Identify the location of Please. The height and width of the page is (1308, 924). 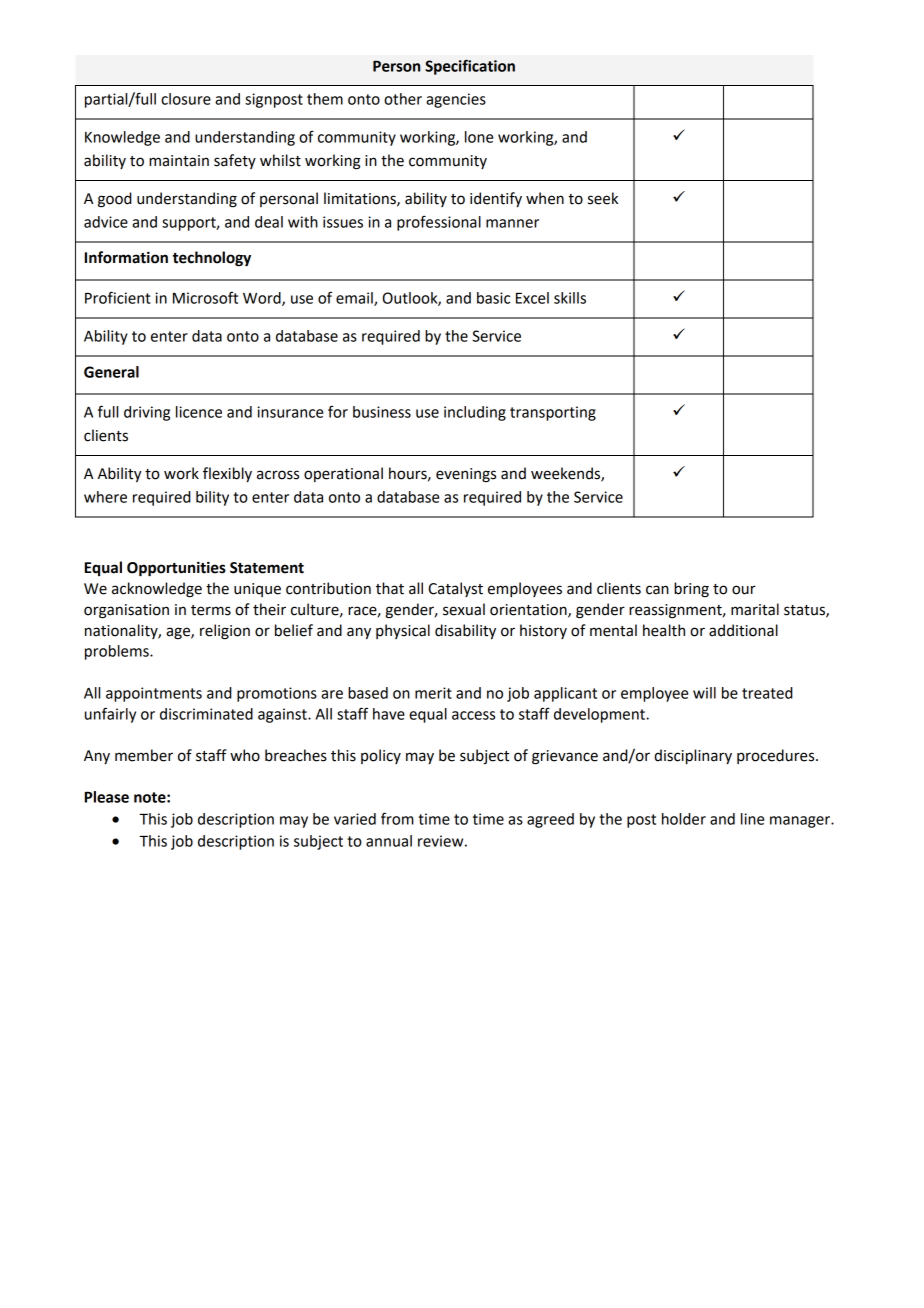
(107, 797).
